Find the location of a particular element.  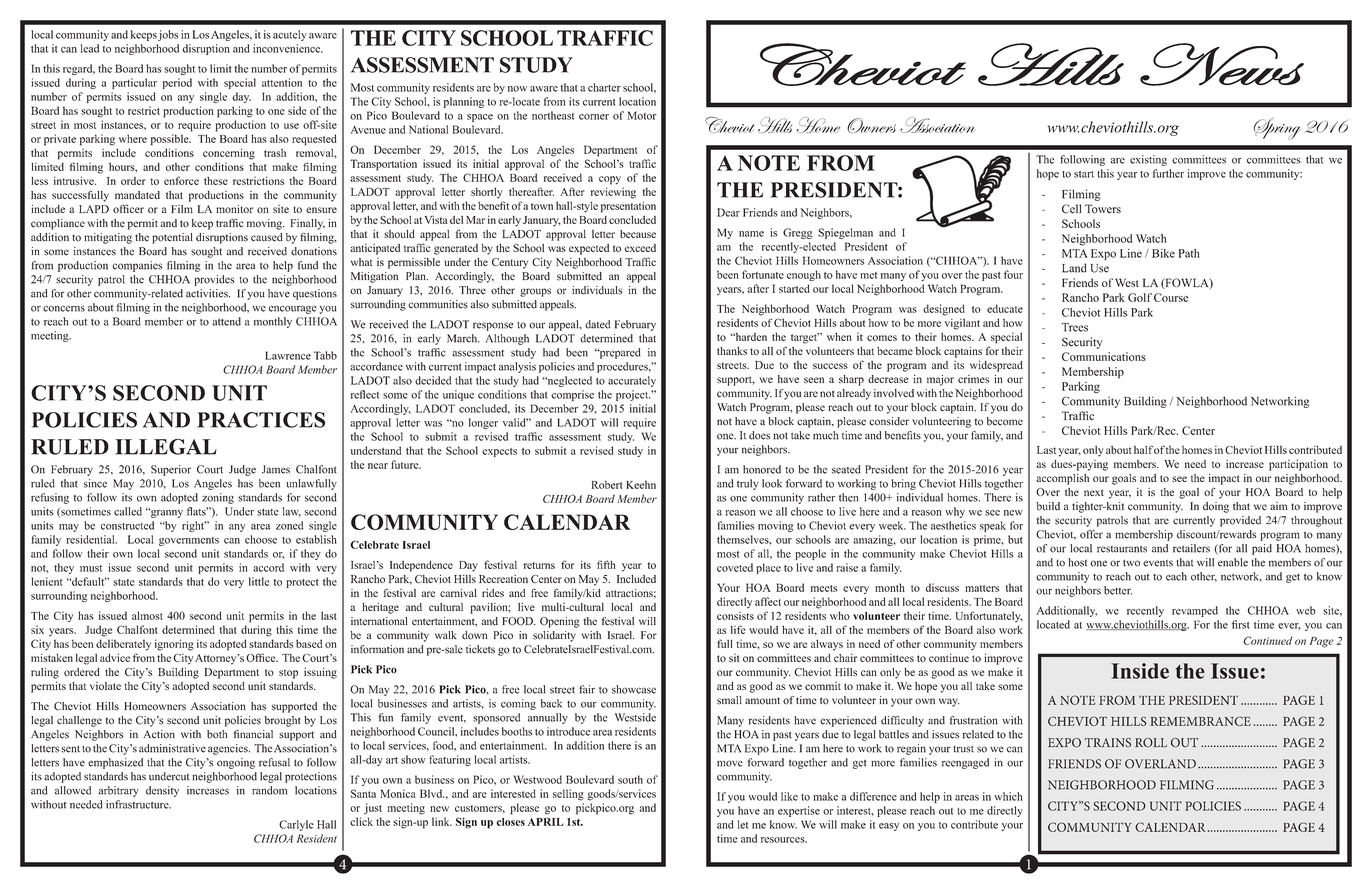

PRACTICES is located at coordinates (261, 420).
